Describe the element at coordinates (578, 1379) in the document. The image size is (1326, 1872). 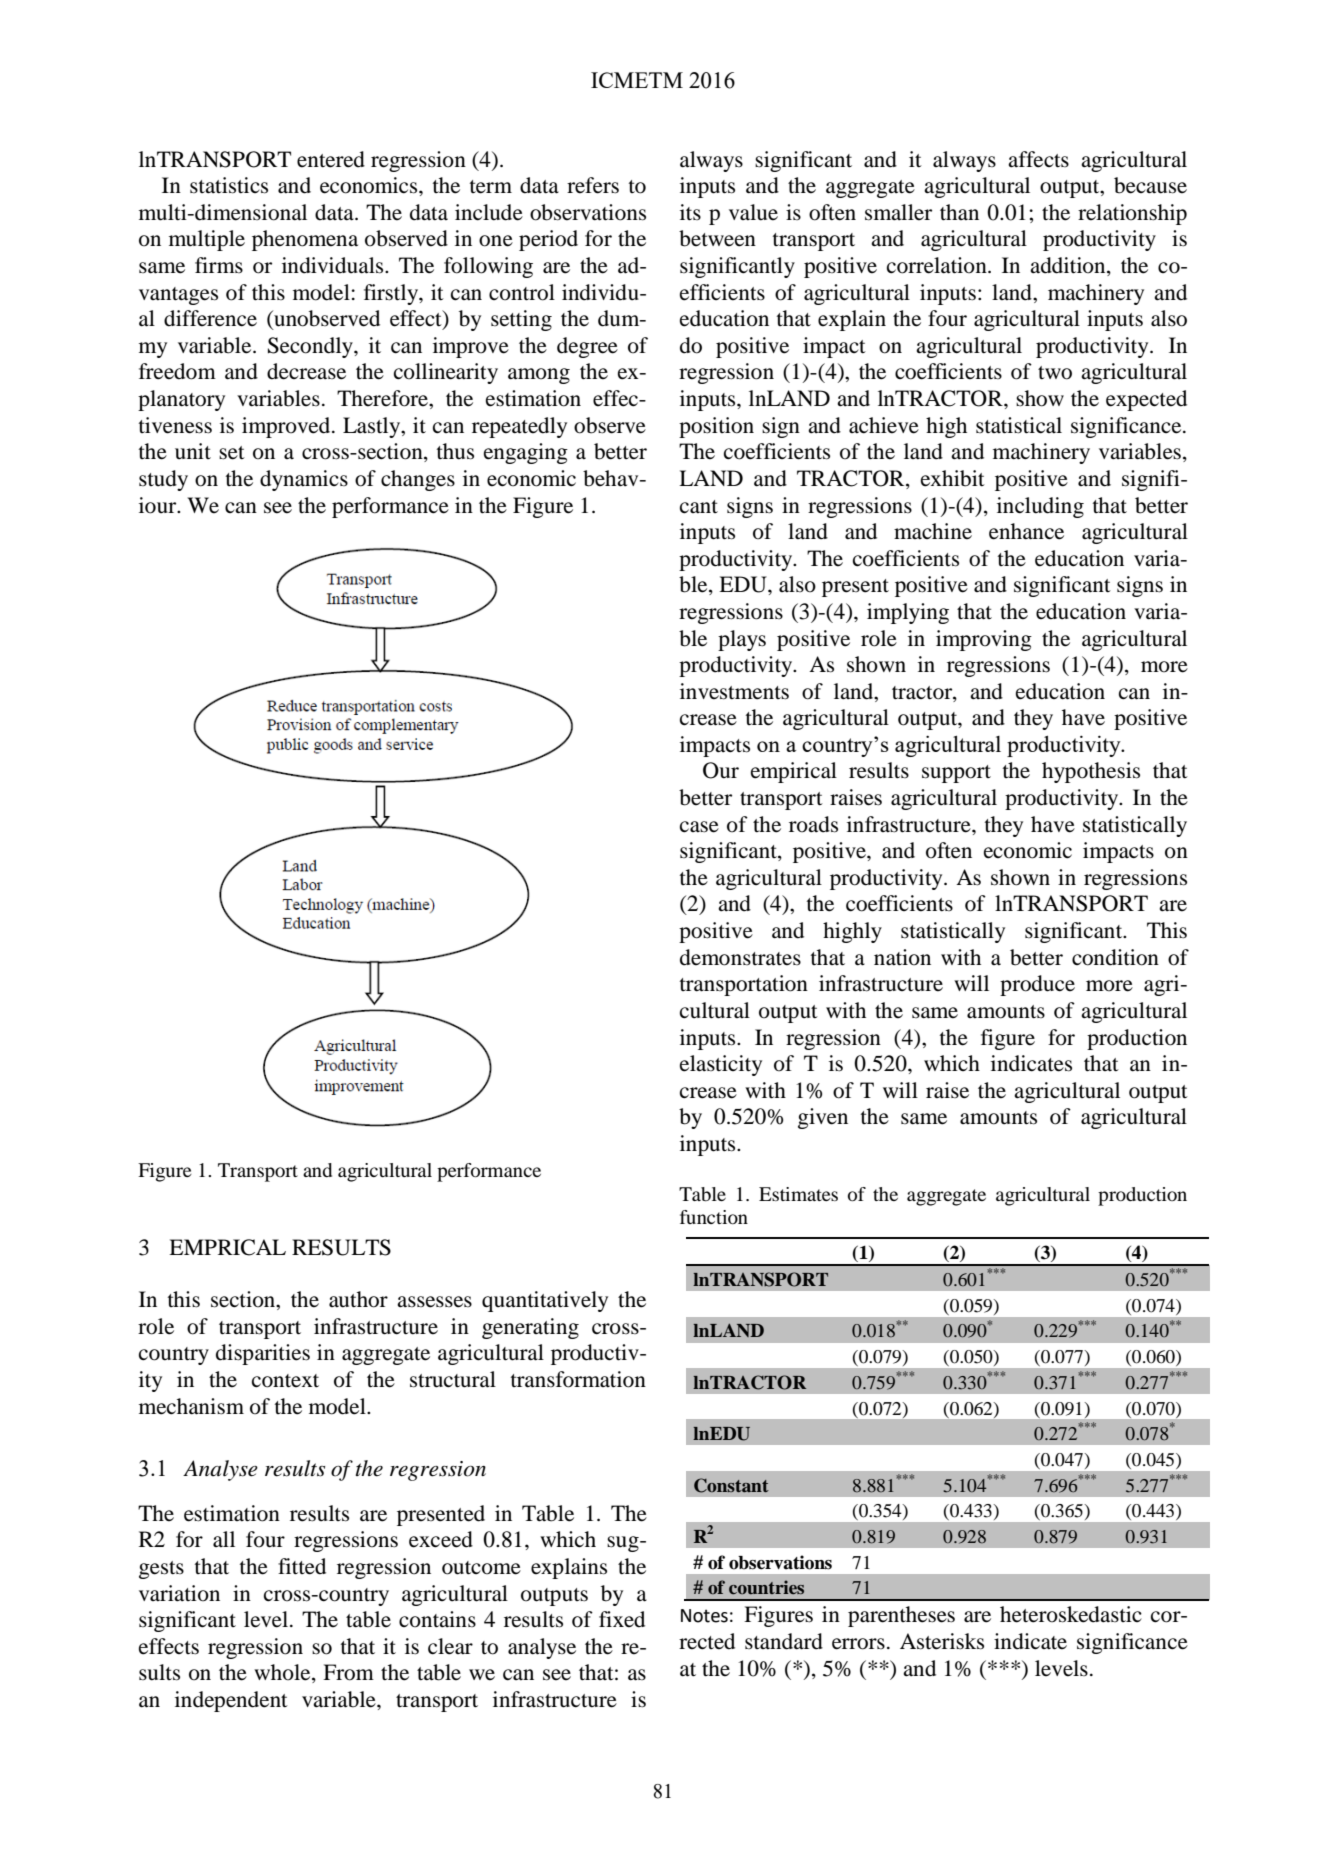
I see `transformation` at that location.
